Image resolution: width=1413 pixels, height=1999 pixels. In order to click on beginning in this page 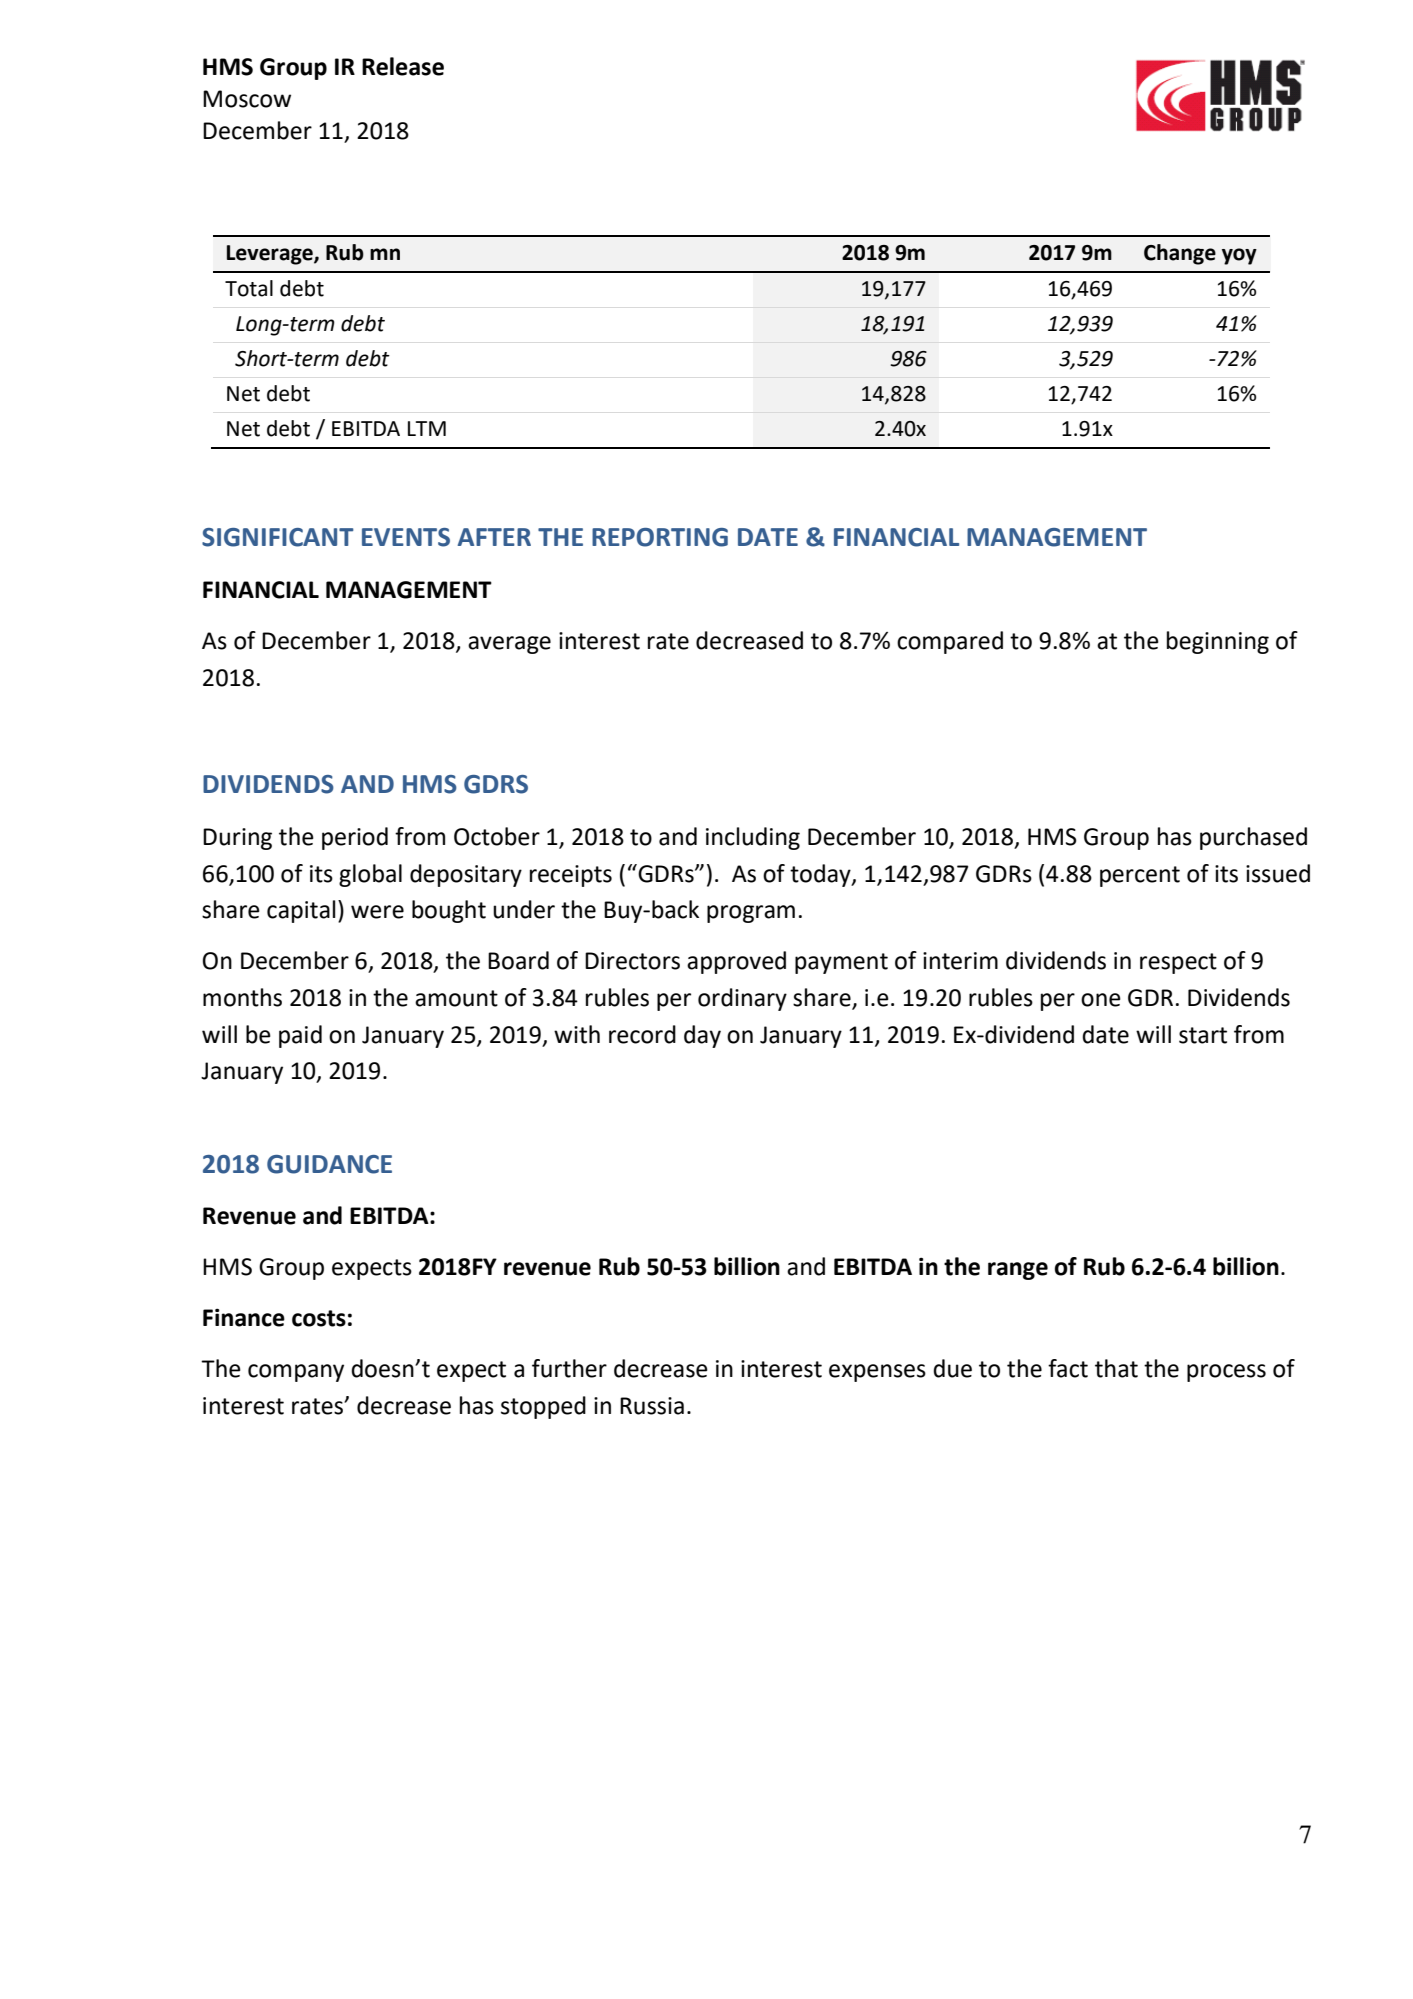, I will do `click(1218, 642)`.
